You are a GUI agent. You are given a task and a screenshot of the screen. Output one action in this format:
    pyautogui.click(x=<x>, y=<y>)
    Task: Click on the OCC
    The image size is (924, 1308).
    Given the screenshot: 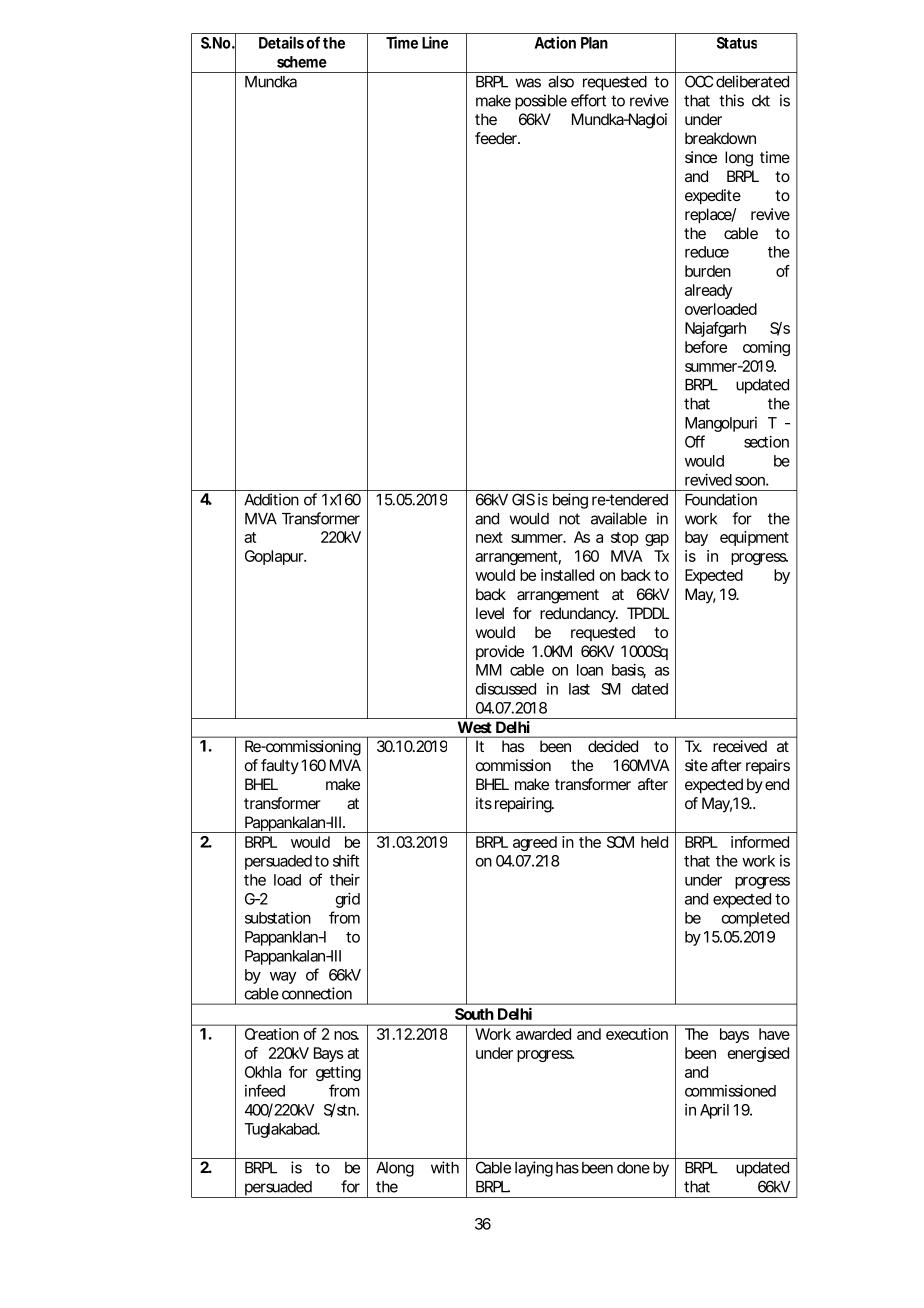 What is the action you would take?
    pyautogui.click(x=699, y=81)
